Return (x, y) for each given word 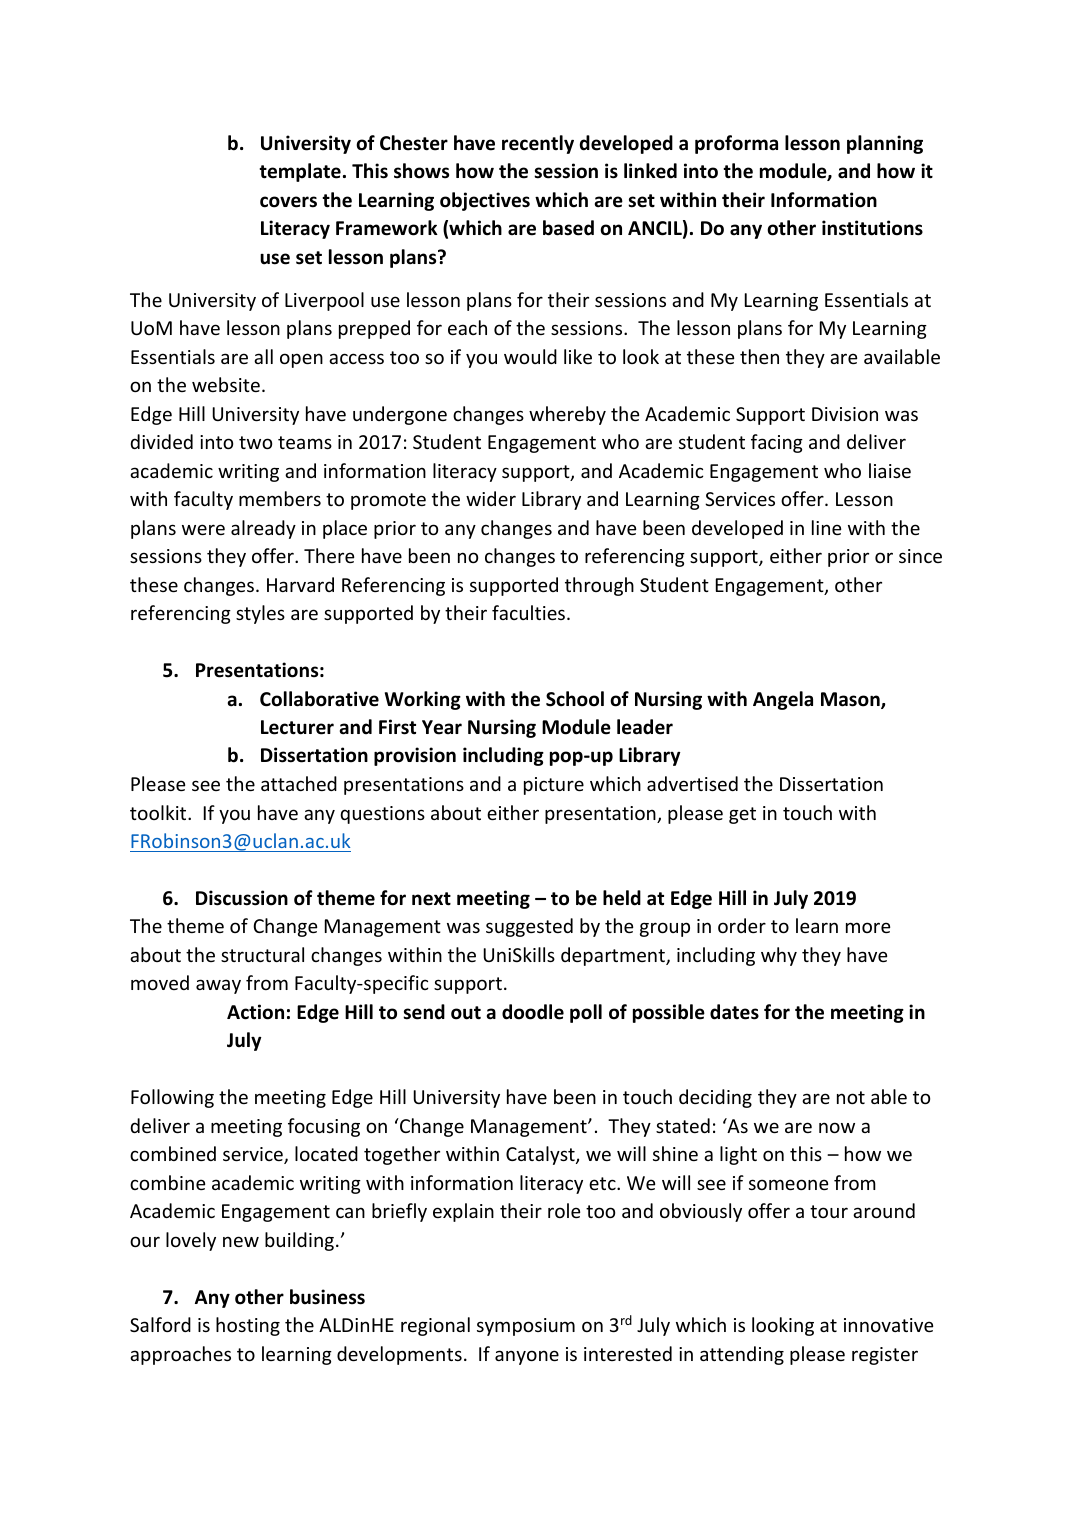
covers (288, 202)
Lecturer (297, 727)
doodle (533, 1012)
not (851, 1097)
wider (491, 498)
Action (255, 1012)
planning (885, 144)
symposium (526, 1327)
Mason (851, 700)
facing (777, 443)
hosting (248, 1326)
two (255, 442)
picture (554, 786)
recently (538, 144)
